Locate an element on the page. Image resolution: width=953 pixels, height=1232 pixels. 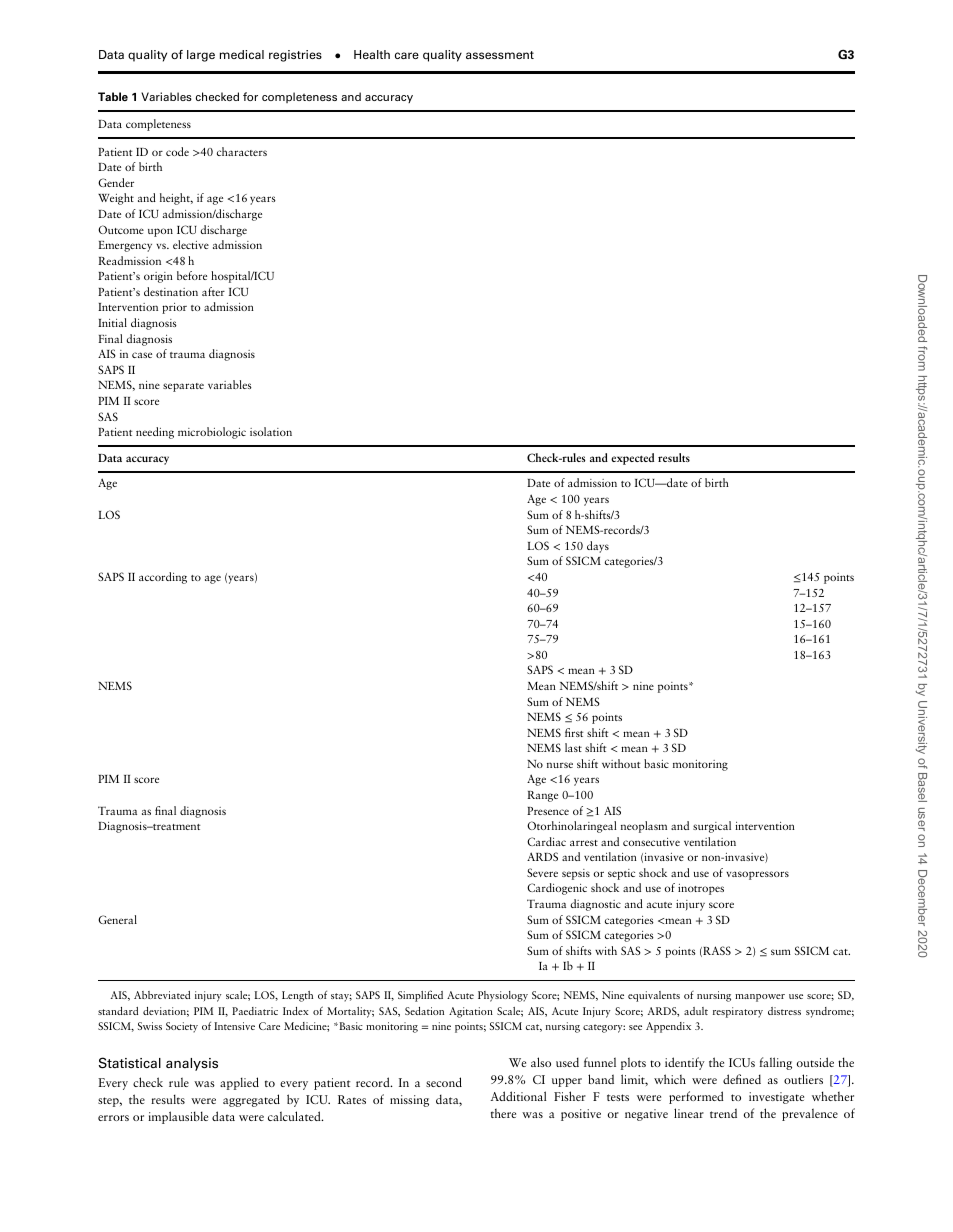
investigate is located at coordinates (776, 1098).
